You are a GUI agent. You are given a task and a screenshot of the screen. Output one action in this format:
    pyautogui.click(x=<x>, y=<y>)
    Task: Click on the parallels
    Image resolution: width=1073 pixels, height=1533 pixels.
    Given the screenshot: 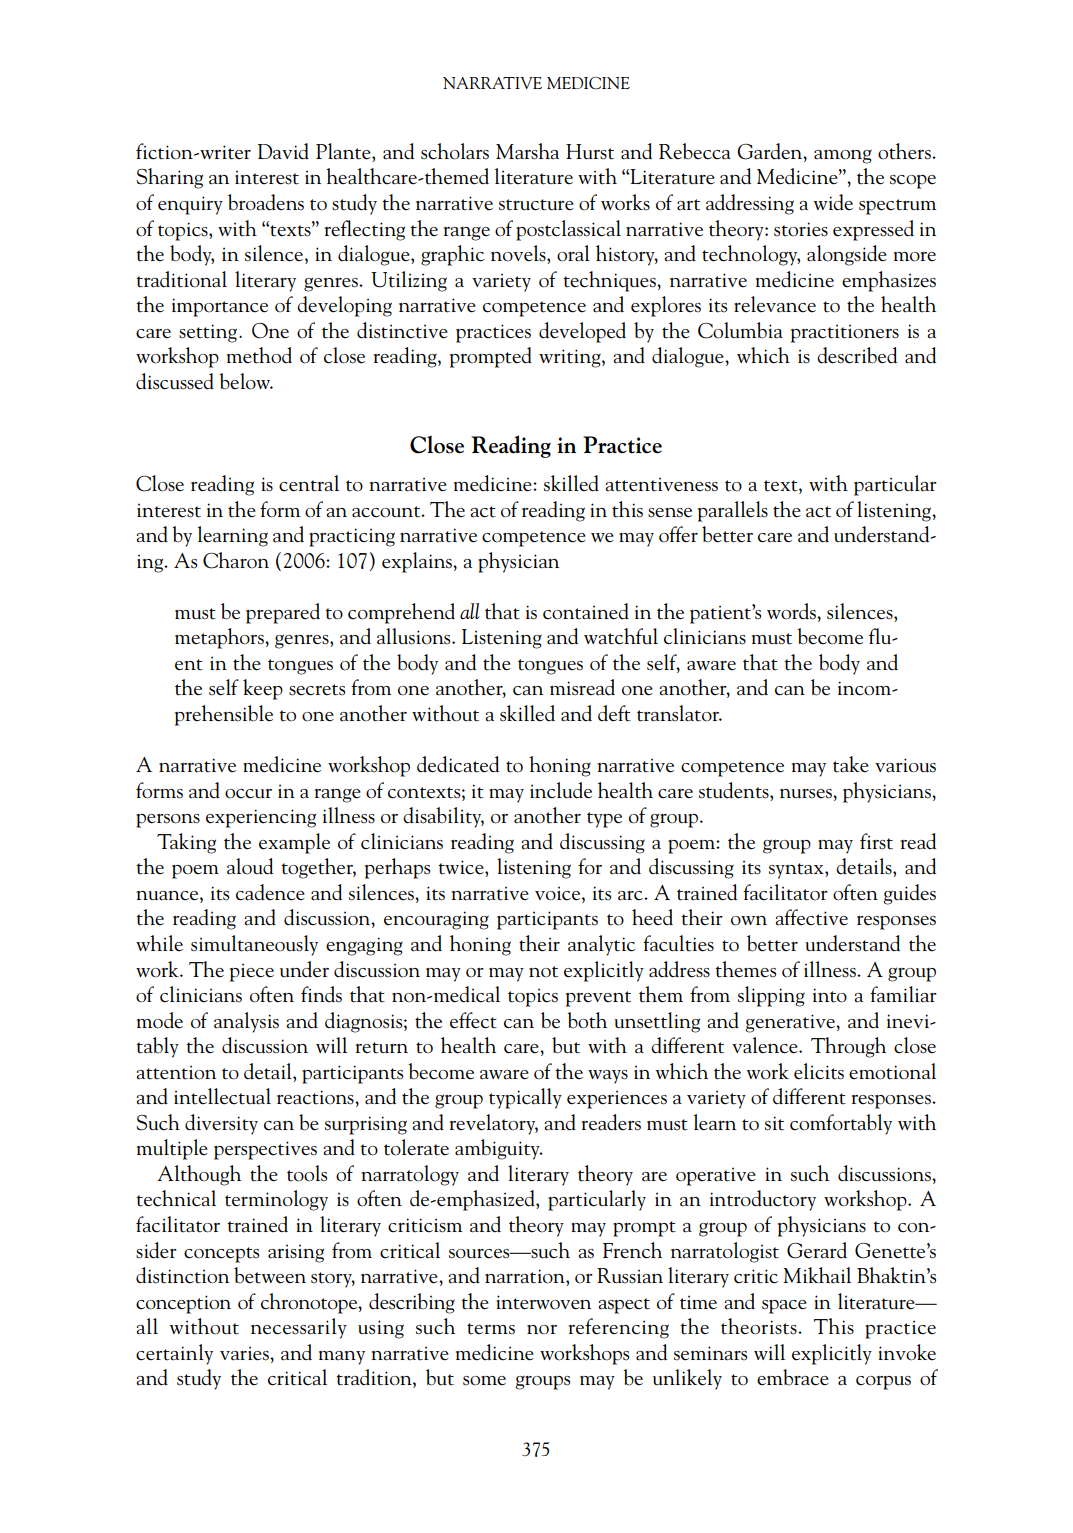 What is the action you would take?
    pyautogui.click(x=733, y=511)
